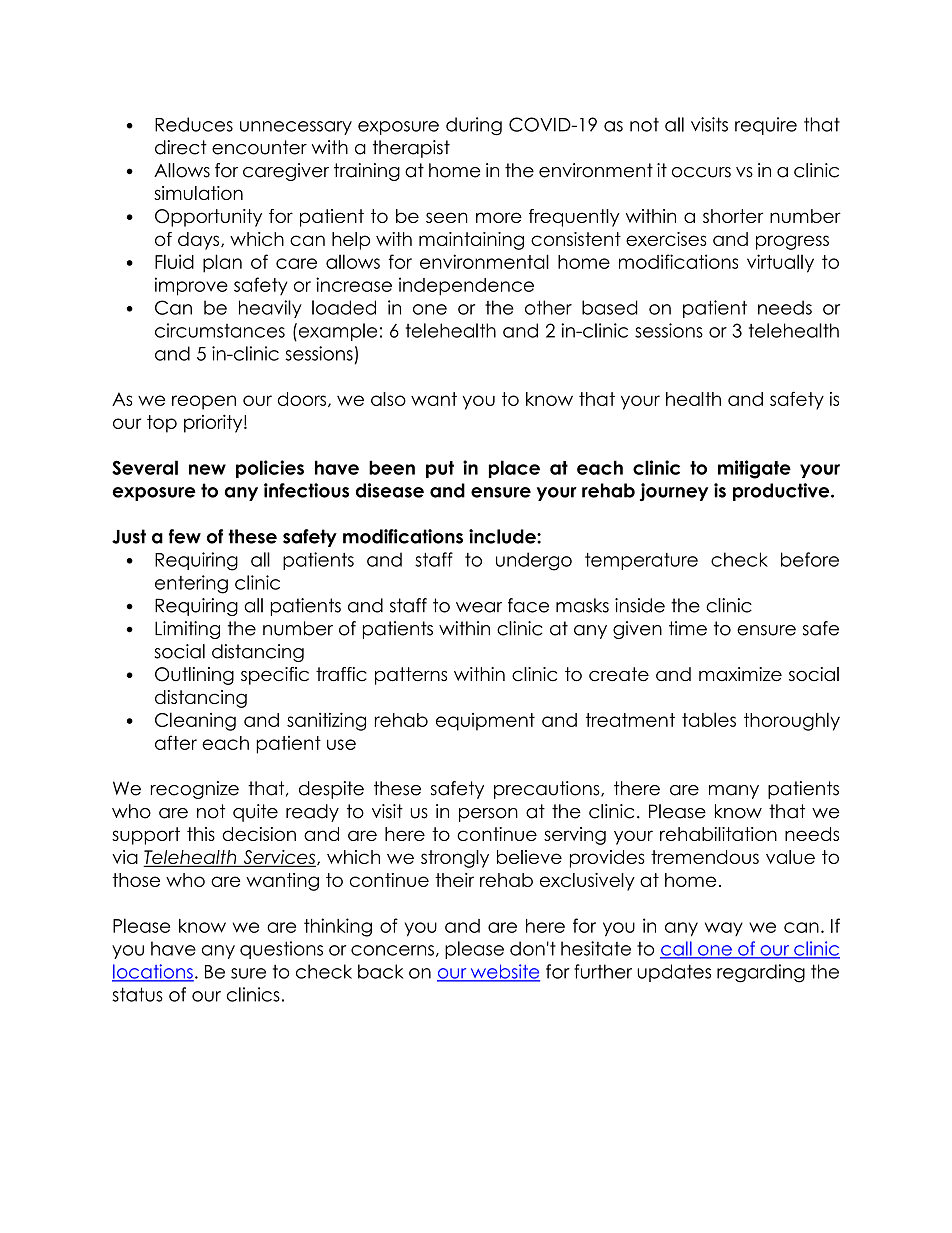 The width and height of the document is (952, 1233). Describe the element at coordinates (181, 147) in the document. I see `direct` at that location.
